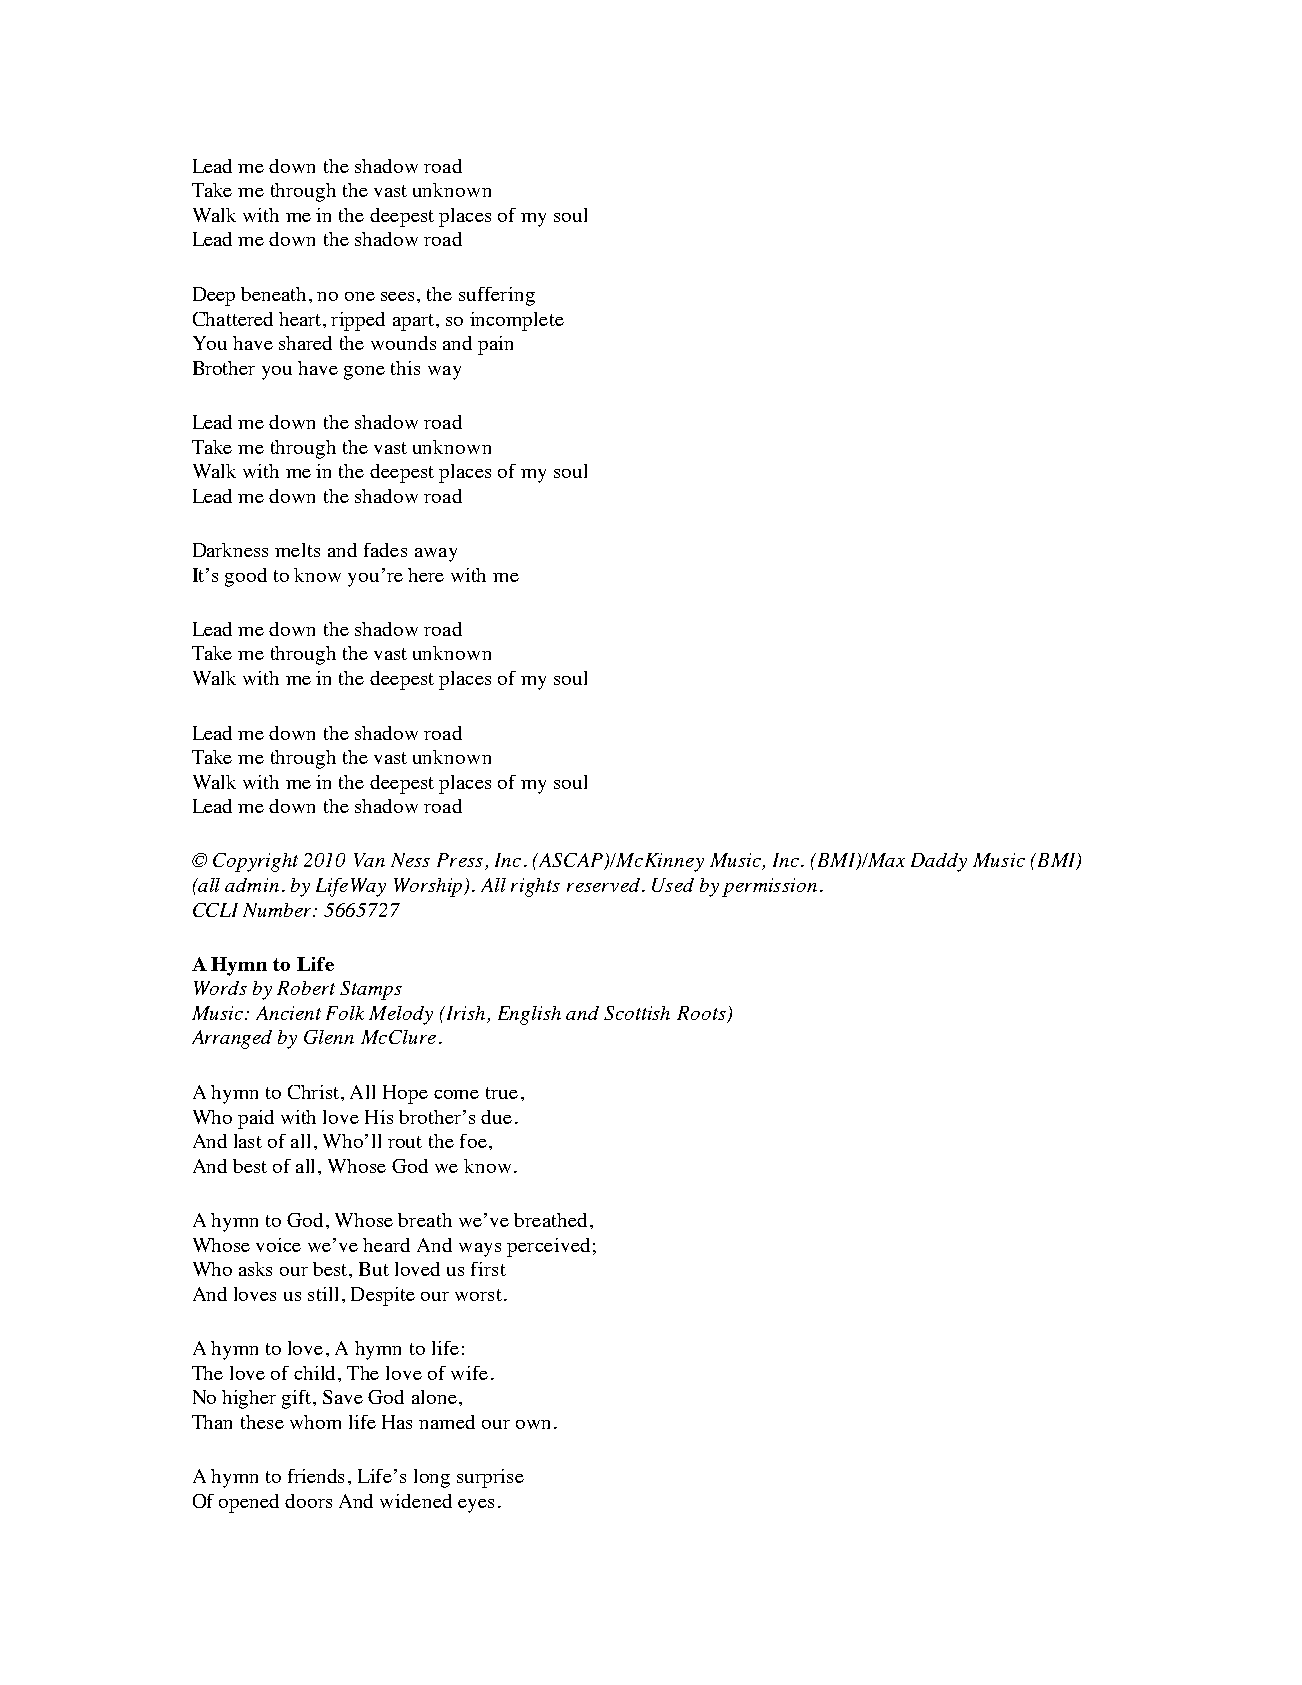 The image size is (1302, 1685). Describe the element at coordinates (305, 343) in the screenshot. I see `shared` at that location.
